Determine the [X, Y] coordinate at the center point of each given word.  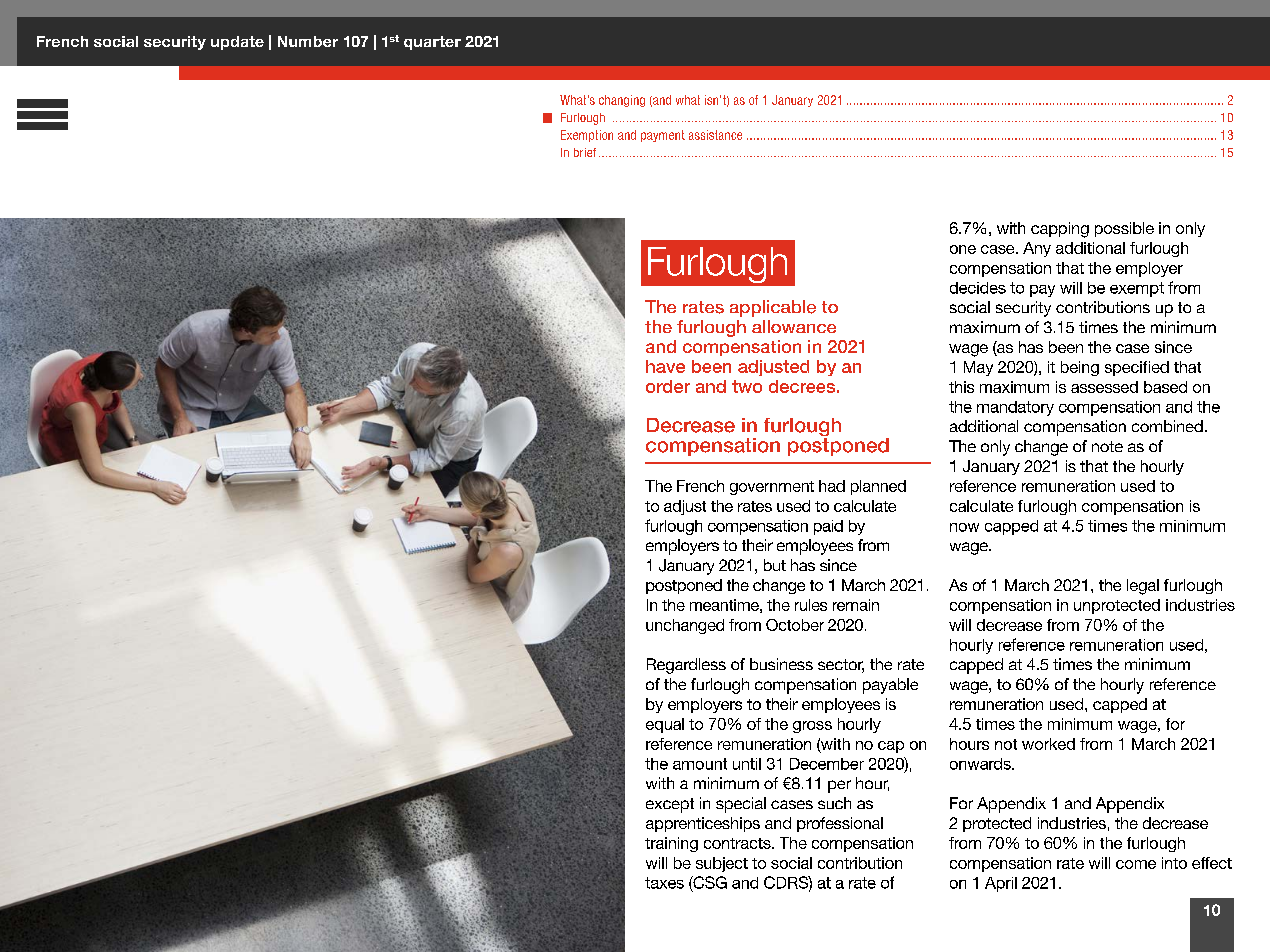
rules [811, 605]
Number [308, 41]
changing [622, 101]
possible [1124, 229]
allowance [794, 326]
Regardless [686, 666]
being [1080, 368]
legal [1143, 587]
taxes [664, 883]
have [665, 366]
